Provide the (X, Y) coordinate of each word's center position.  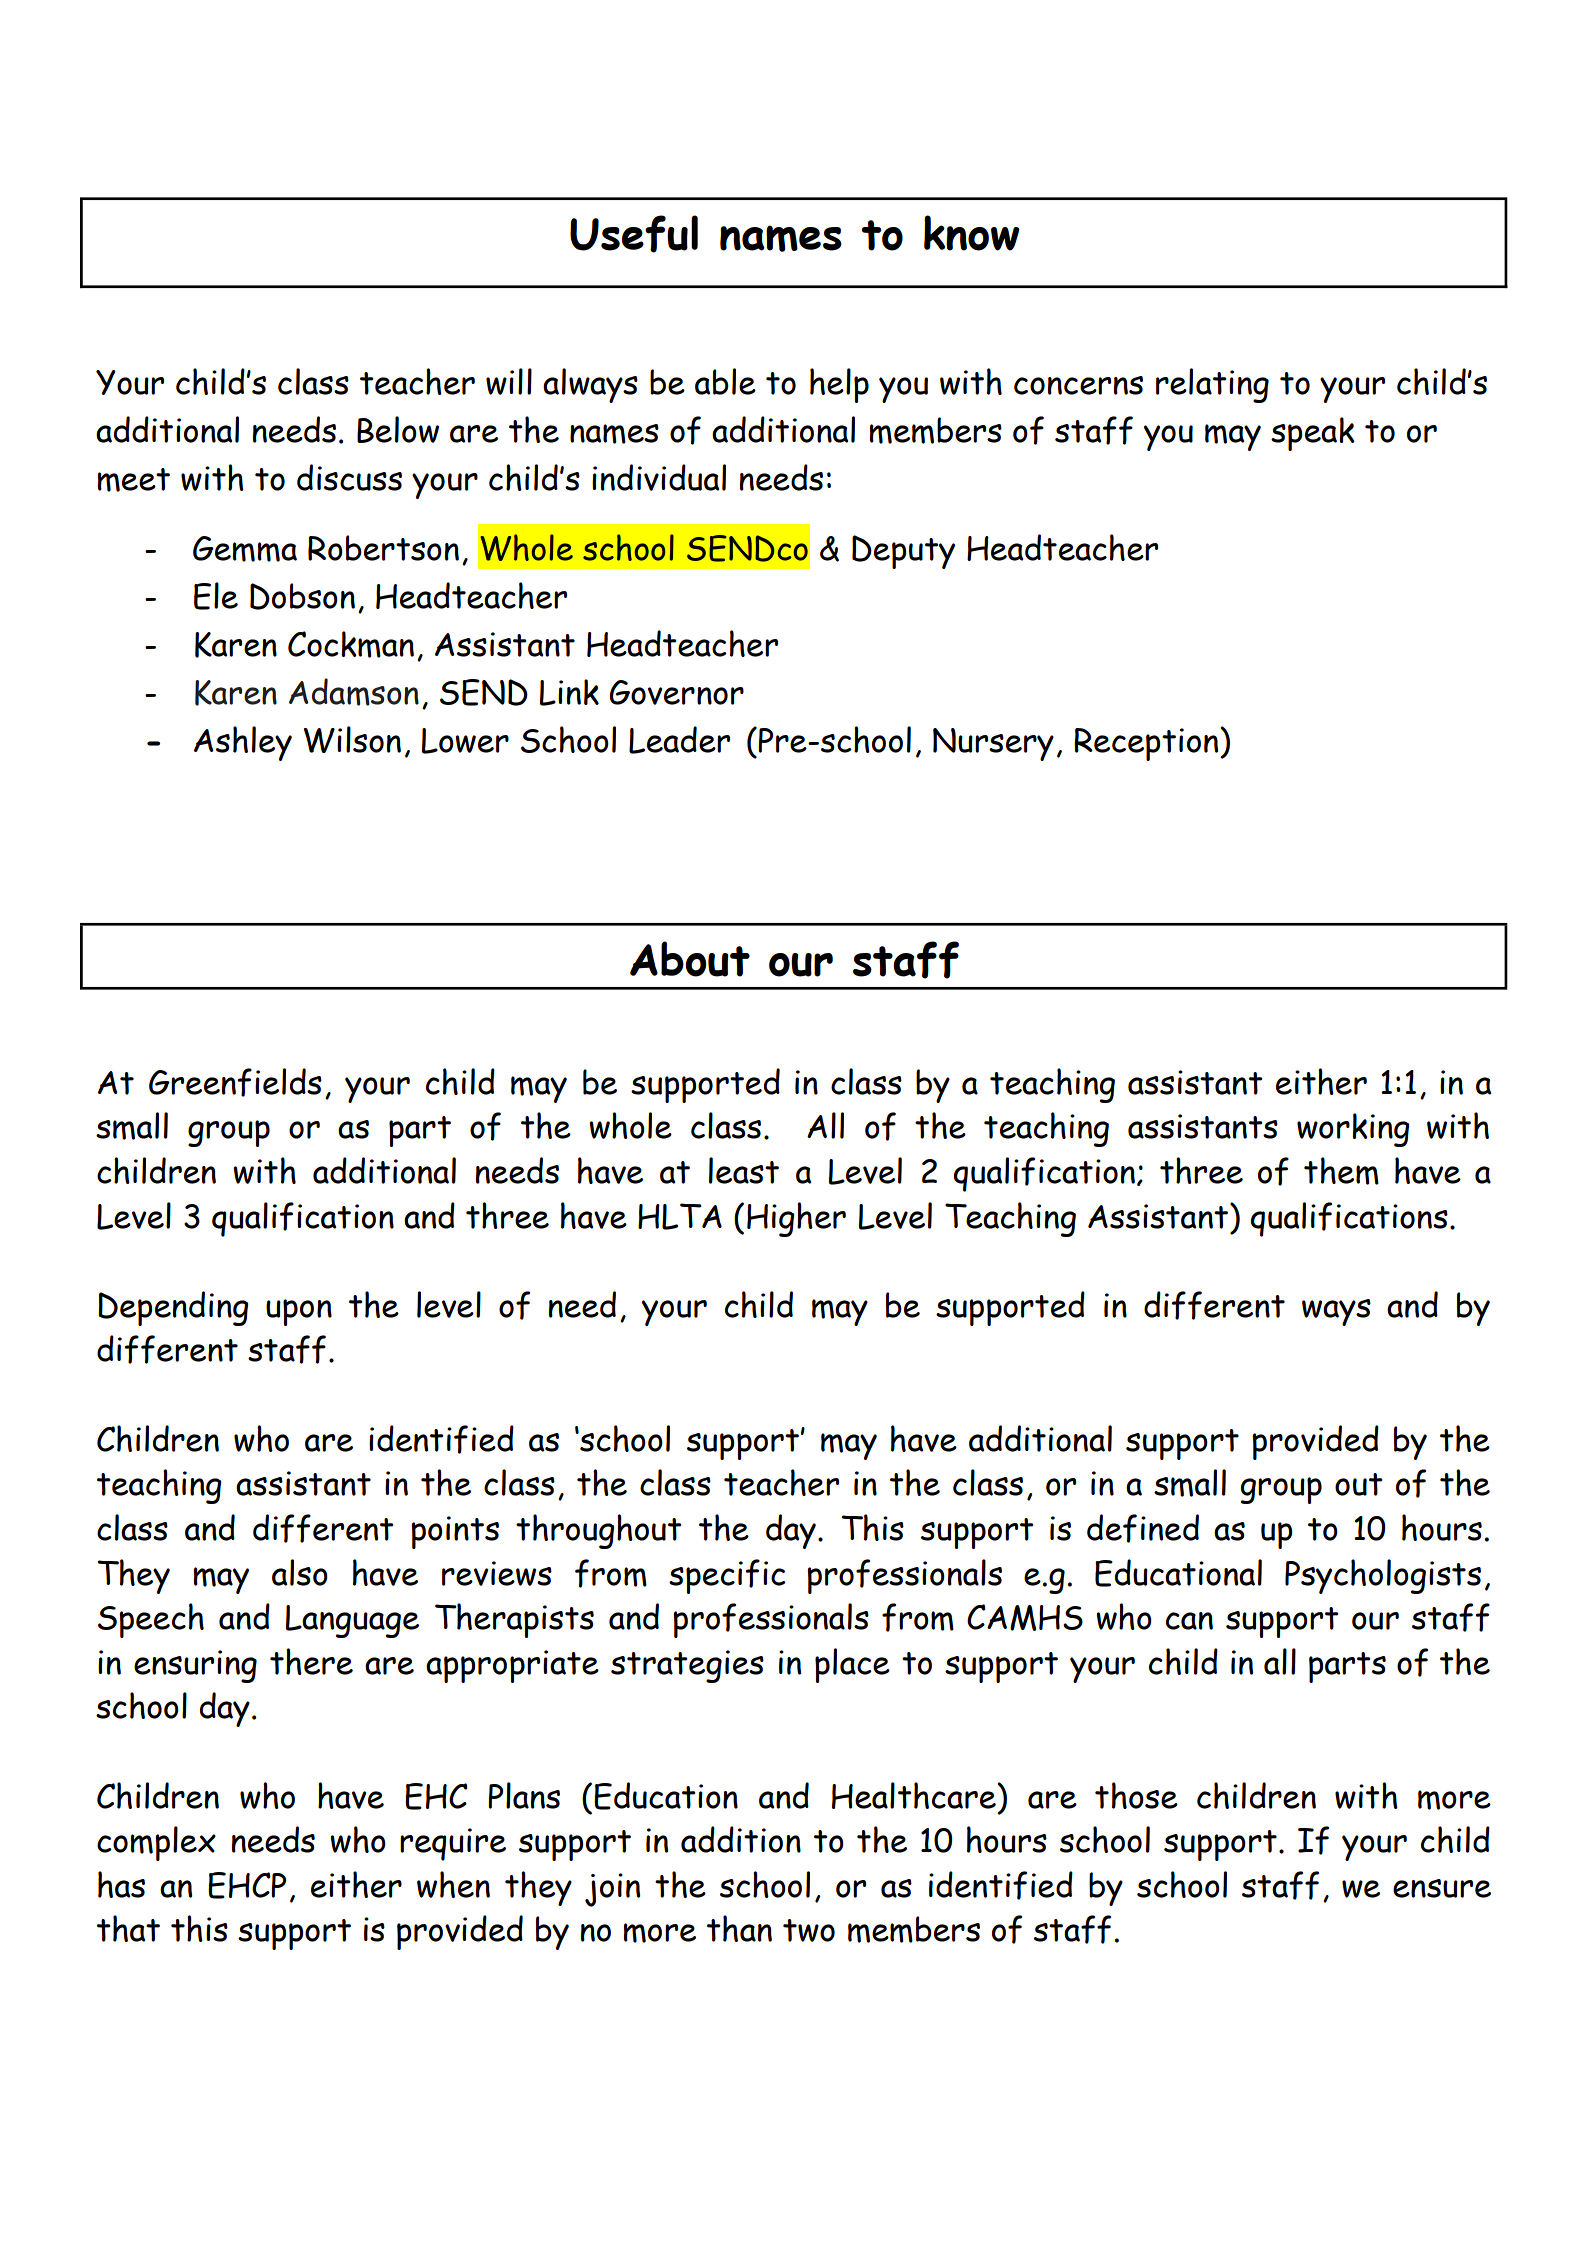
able (725, 381)
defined (1143, 1528)
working (1353, 1130)
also (300, 1572)
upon (299, 1312)
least (744, 1170)
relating (1212, 385)
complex (156, 1843)
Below (398, 429)
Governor (676, 692)
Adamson (354, 692)
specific (727, 1576)
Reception (1147, 744)
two (809, 1930)
